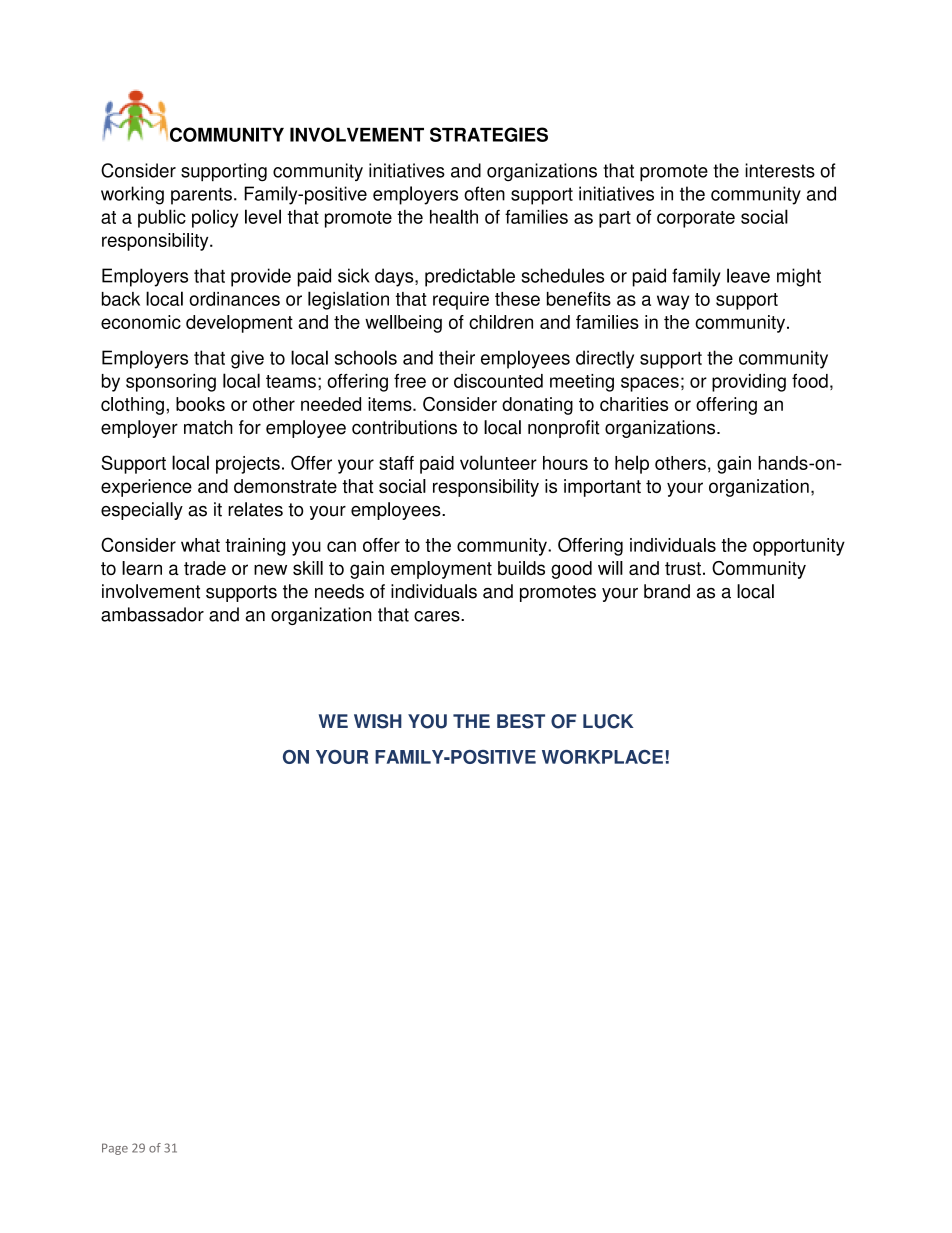 The height and width of the page is (1233, 952). Describe the element at coordinates (632, 464) in the page. I see `help` at that location.
